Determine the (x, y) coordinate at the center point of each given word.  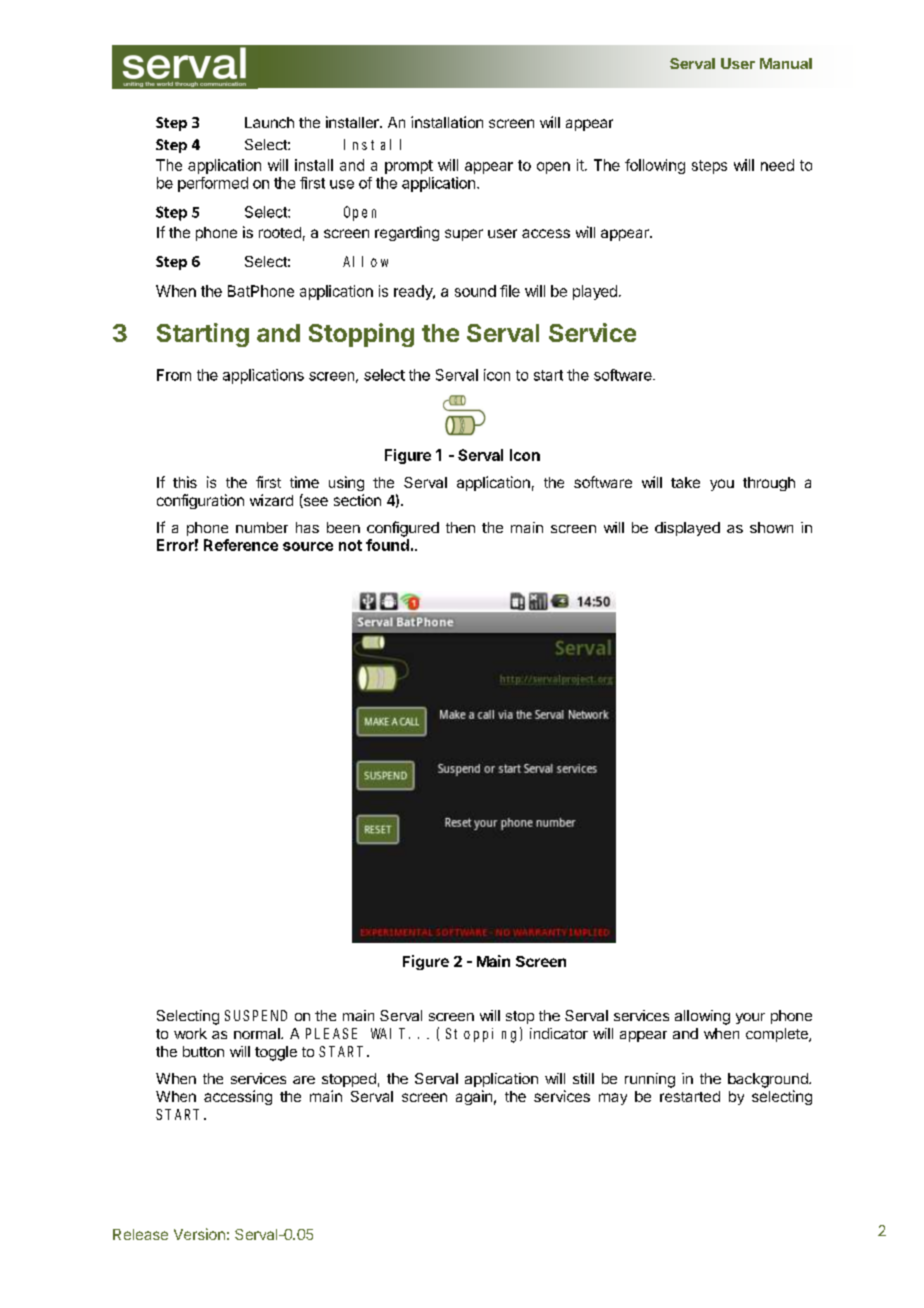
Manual (786, 63)
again (474, 1097)
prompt (409, 167)
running (650, 1080)
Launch (269, 122)
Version (199, 1234)
